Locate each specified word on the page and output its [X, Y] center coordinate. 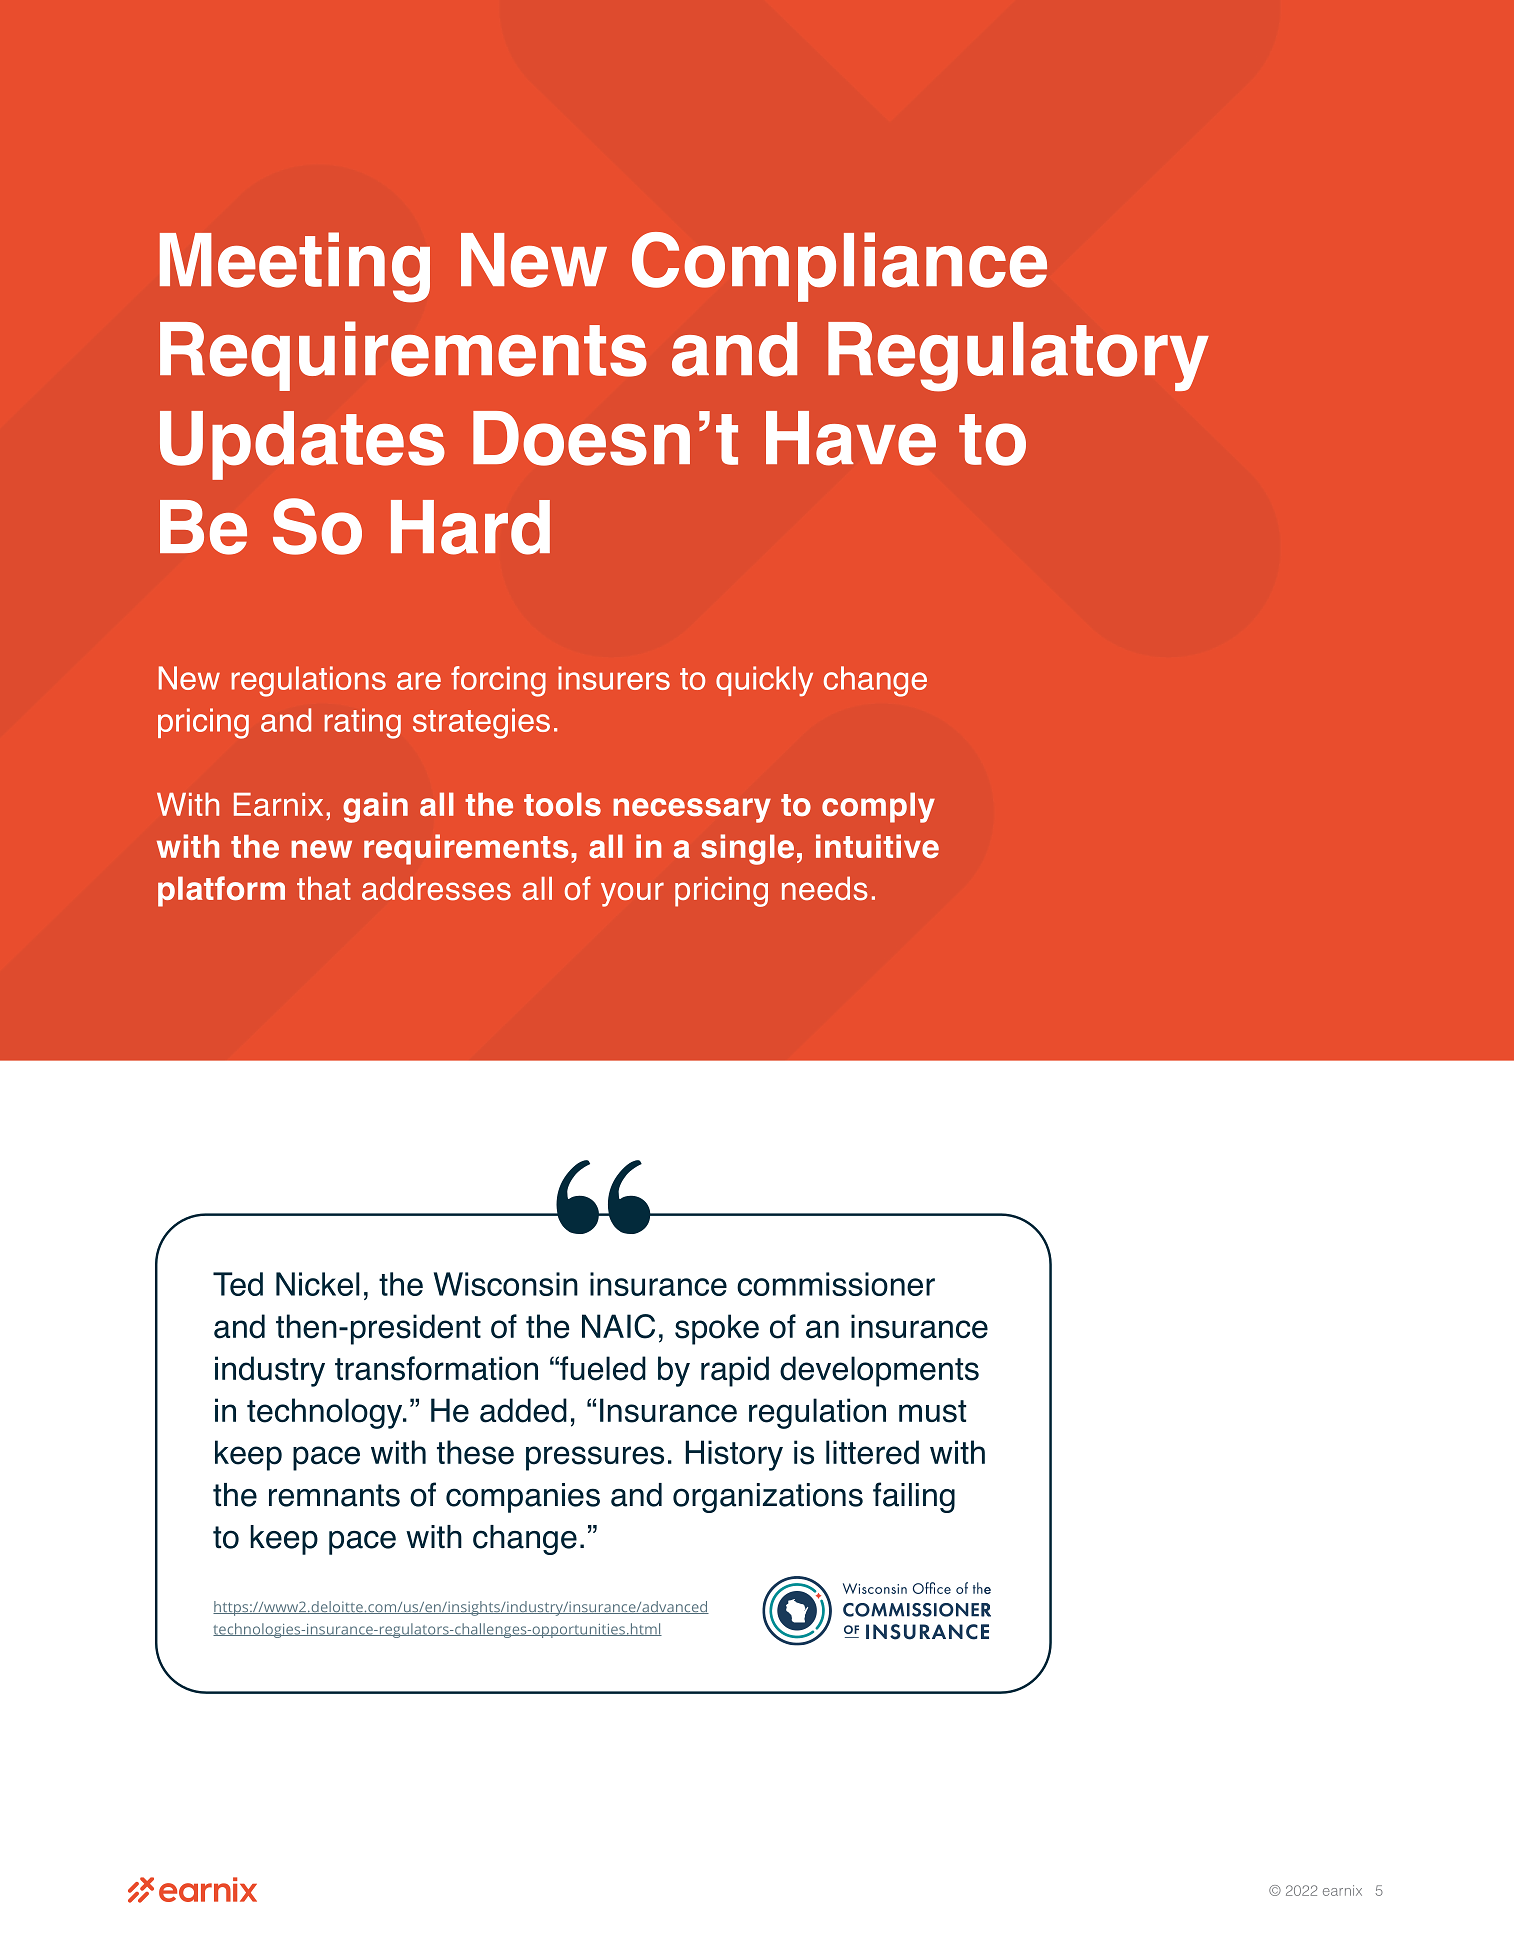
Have [851, 438]
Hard [470, 527]
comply [878, 807]
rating [363, 723]
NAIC [618, 1326]
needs [825, 888]
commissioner [836, 1284]
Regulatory [1018, 357]
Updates [302, 445]
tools [562, 804]
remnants [334, 1495]
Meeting [295, 267]
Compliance [839, 267]
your [632, 894]
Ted [238, 1284]
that [324, 888]
